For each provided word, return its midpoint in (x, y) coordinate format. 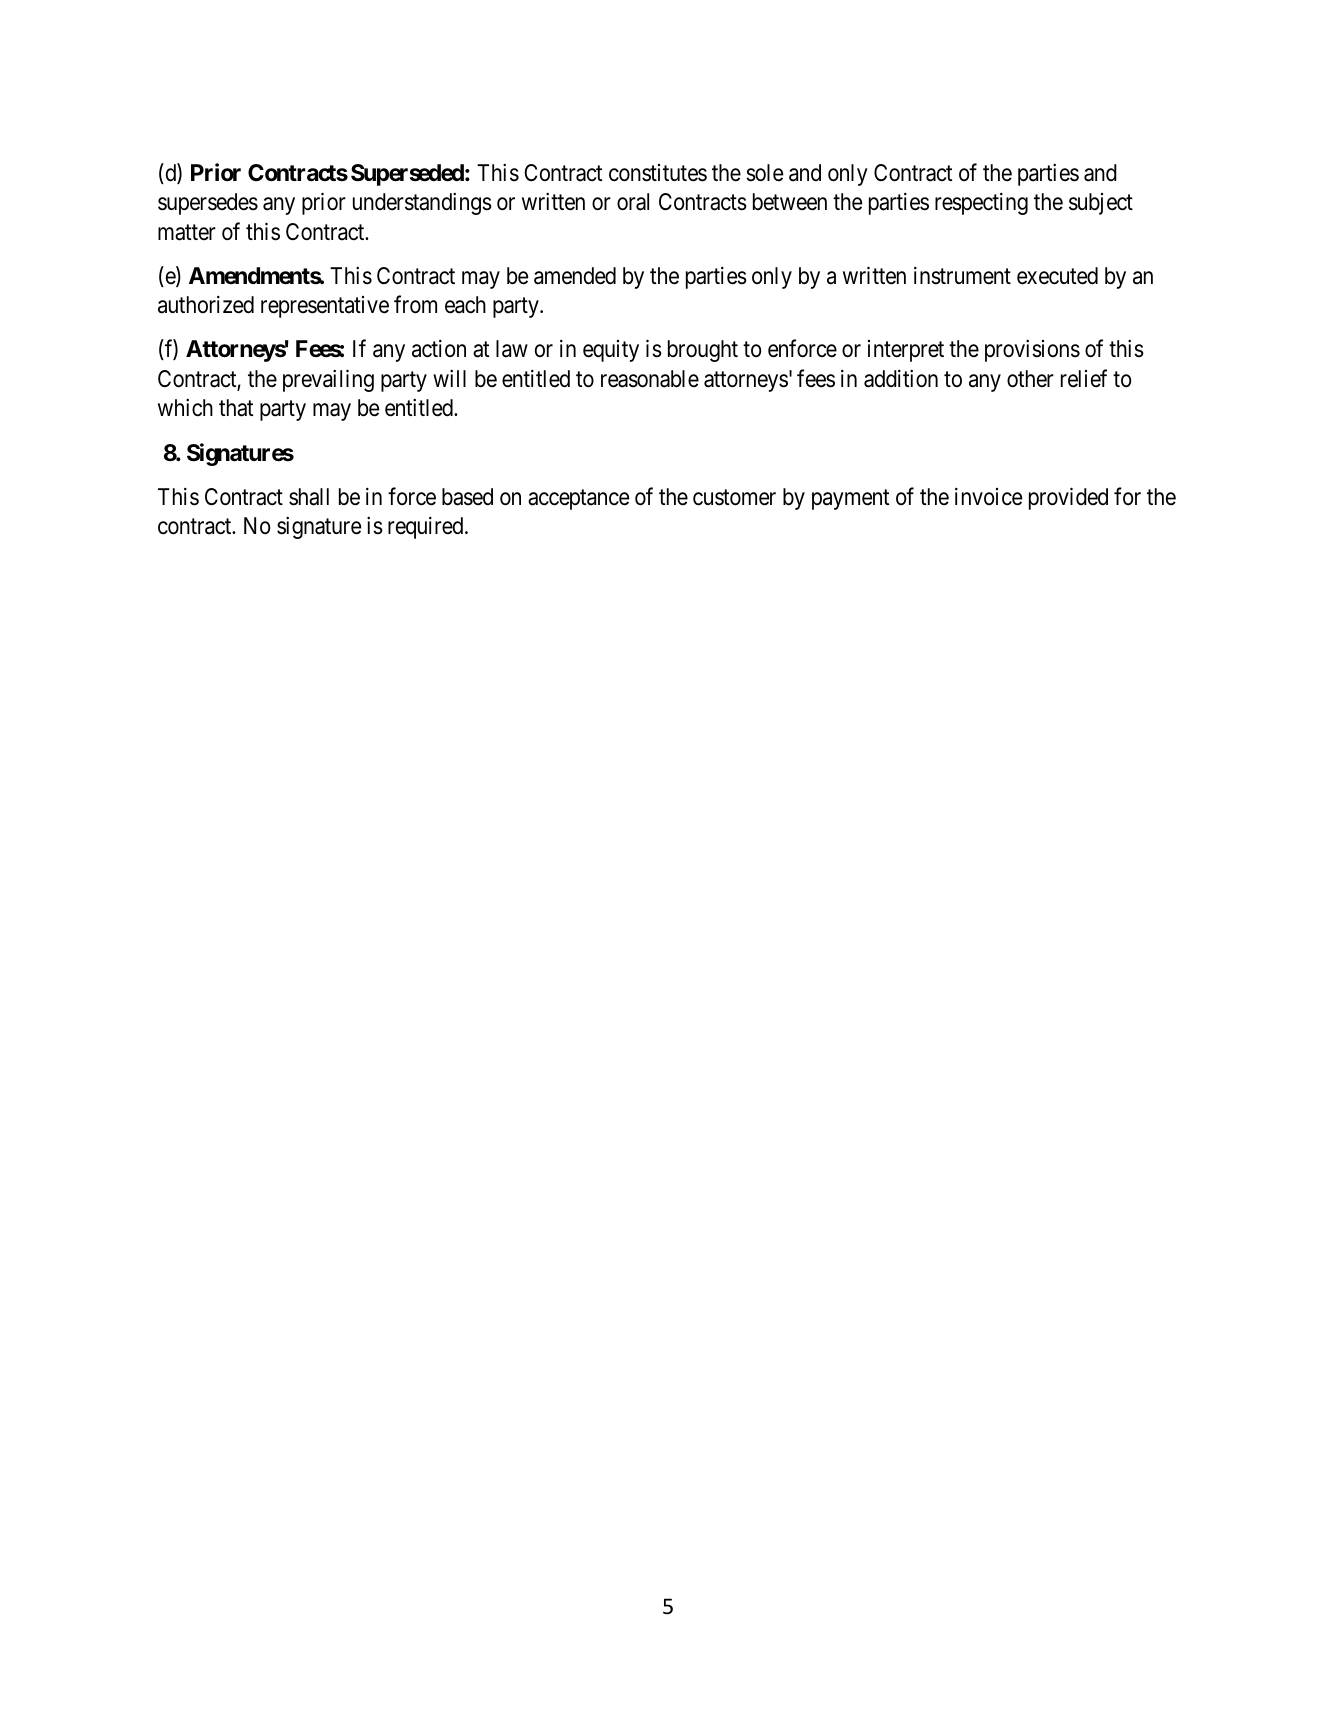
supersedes (208, 204)
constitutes (658, 173)
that (236, 408)
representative (325, 307)
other (1030, 379)
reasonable (650, 379)
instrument (962, 276)
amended (575, 276)
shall (309, 497)
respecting (981, 204)
